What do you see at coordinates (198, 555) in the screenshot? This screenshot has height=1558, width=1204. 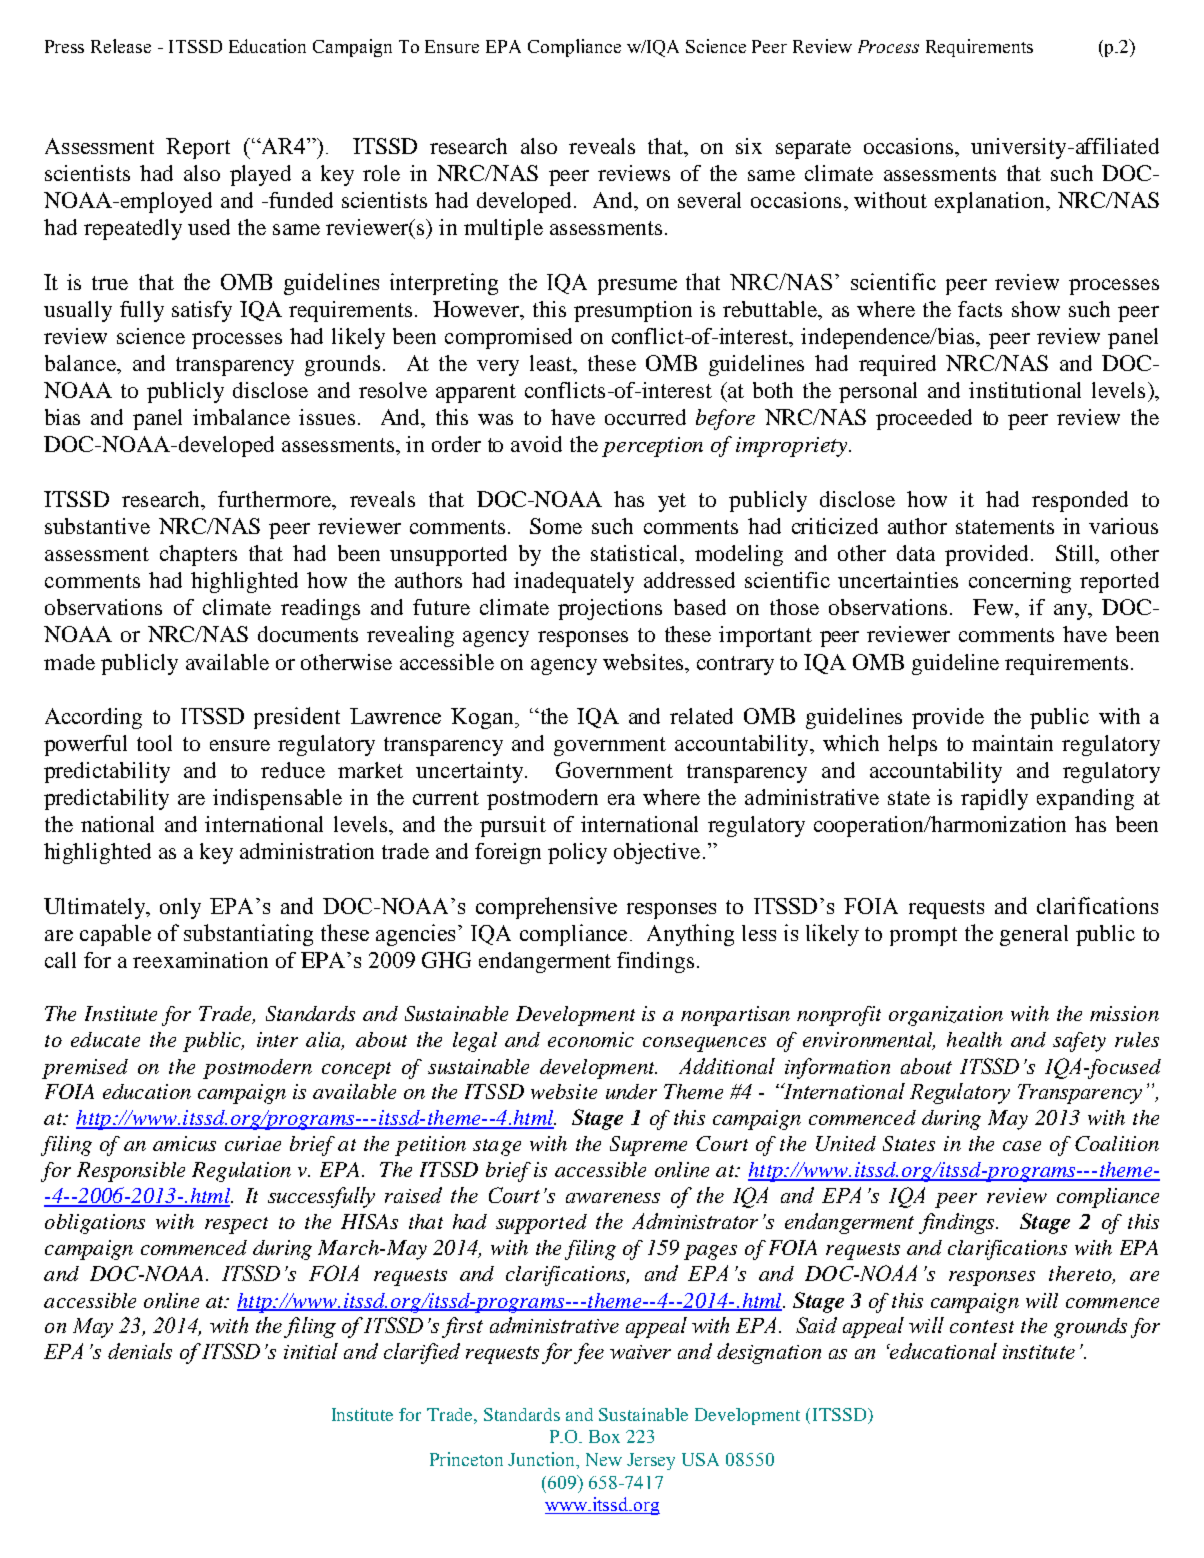 I see `chapters` at bounding box center [198, 555].
